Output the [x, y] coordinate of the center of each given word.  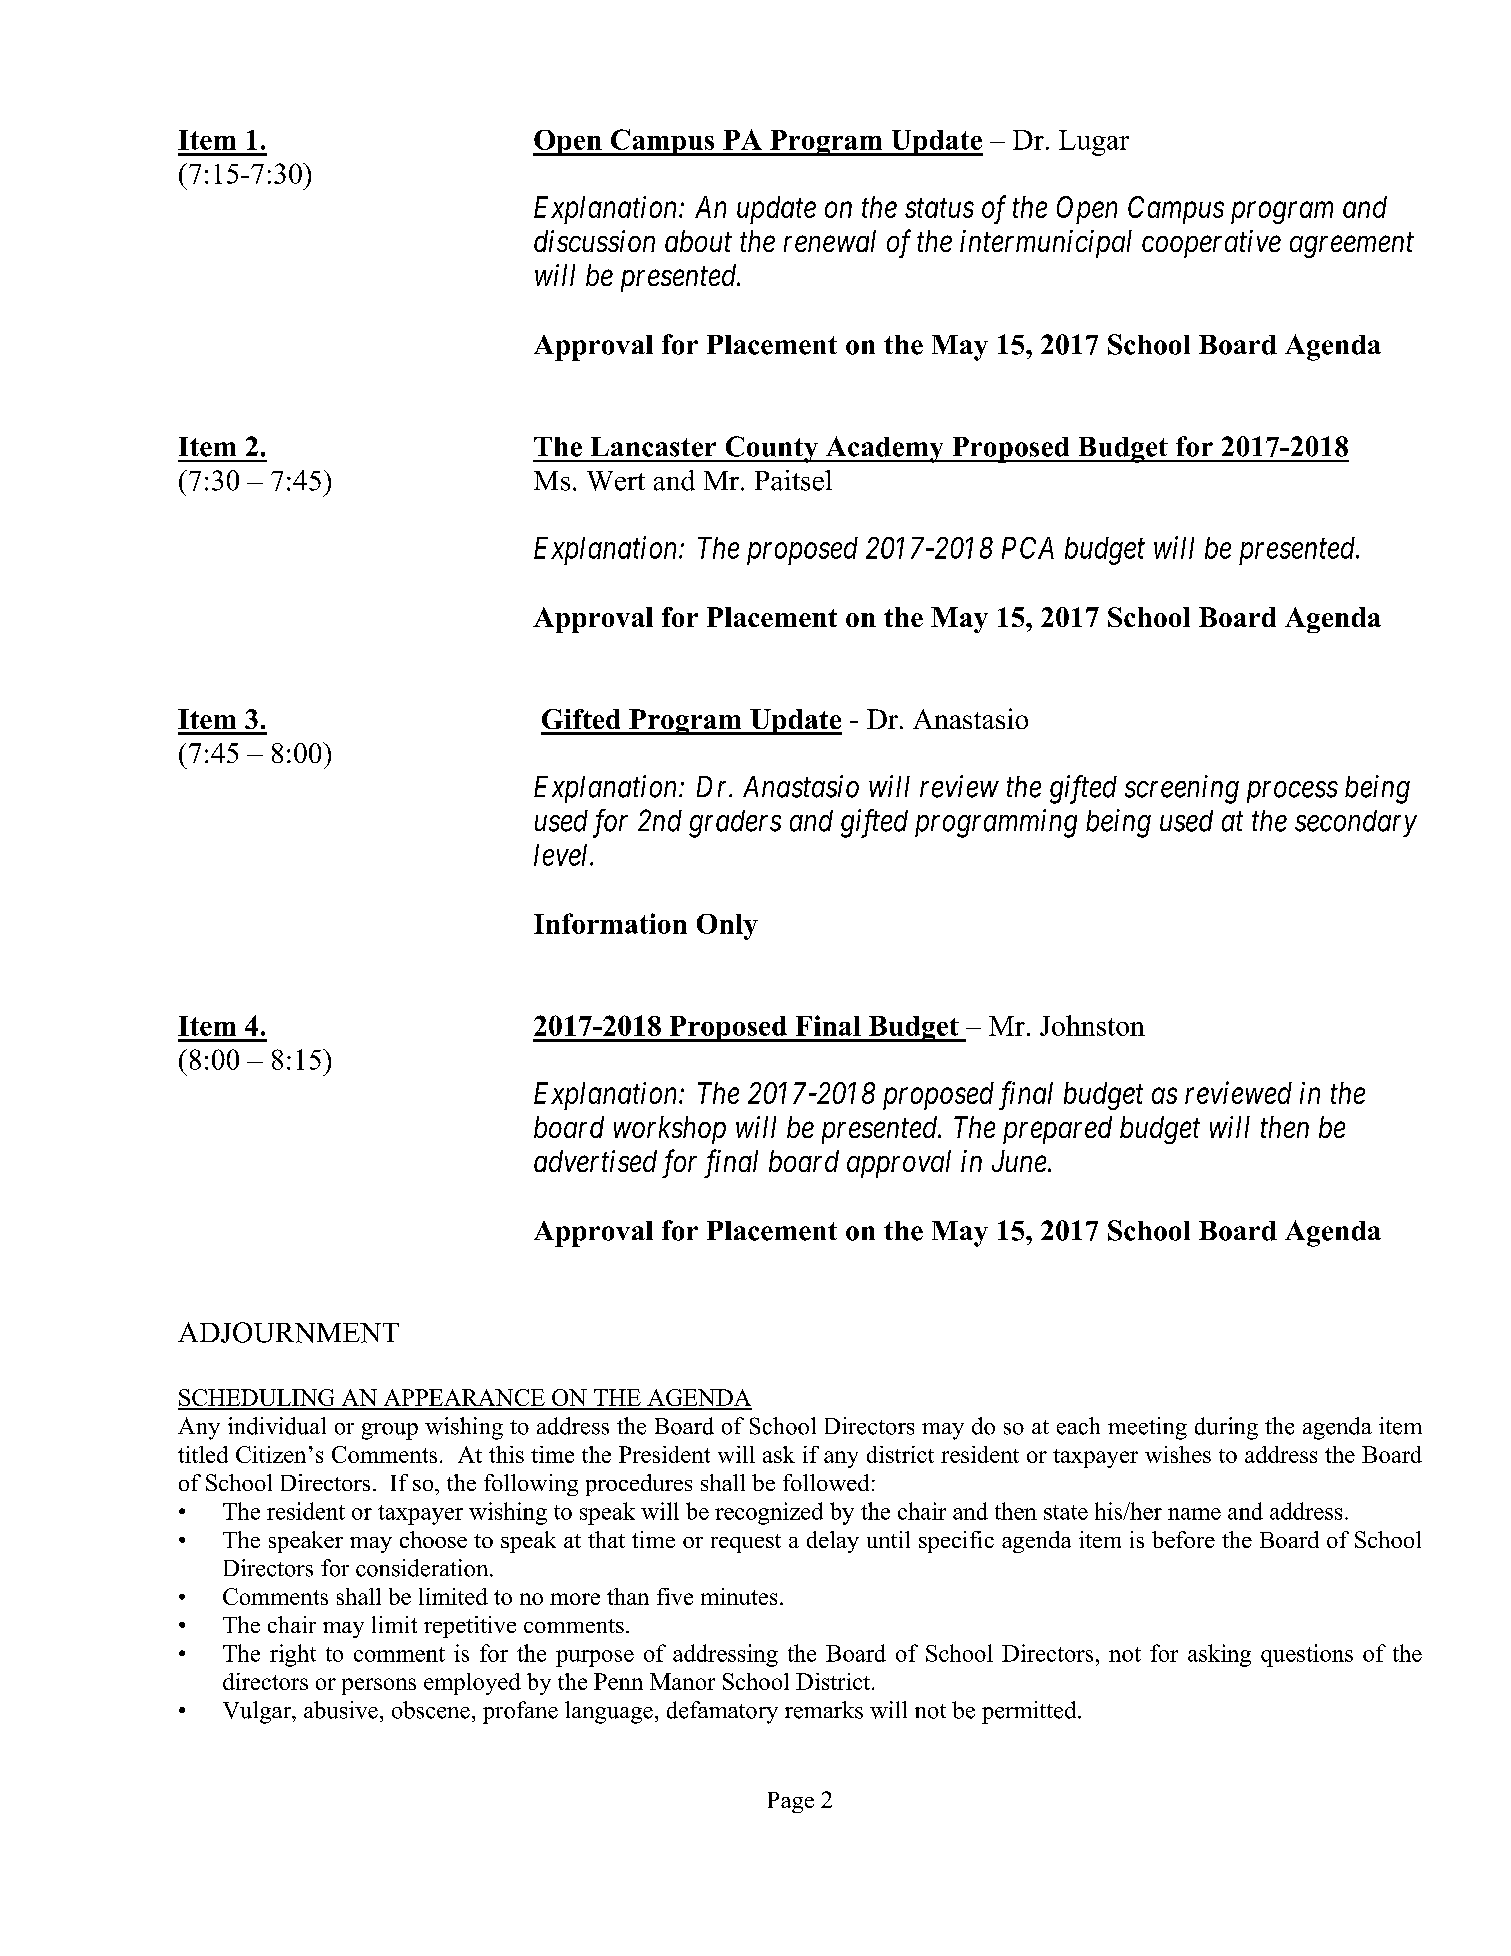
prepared [1057, 1130]
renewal [830, 241]
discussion [594, 241]
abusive [341, 1710]
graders [735, 824]
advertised [595, 1161]
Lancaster [653, 447]
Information [610, 923]
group [390, 1431]
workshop [670, 1130]
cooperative [1211, 244]
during [1226, 1428]
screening [1182, 789]
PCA [1028, 548]
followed [826, 1482]
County [771, 449]
